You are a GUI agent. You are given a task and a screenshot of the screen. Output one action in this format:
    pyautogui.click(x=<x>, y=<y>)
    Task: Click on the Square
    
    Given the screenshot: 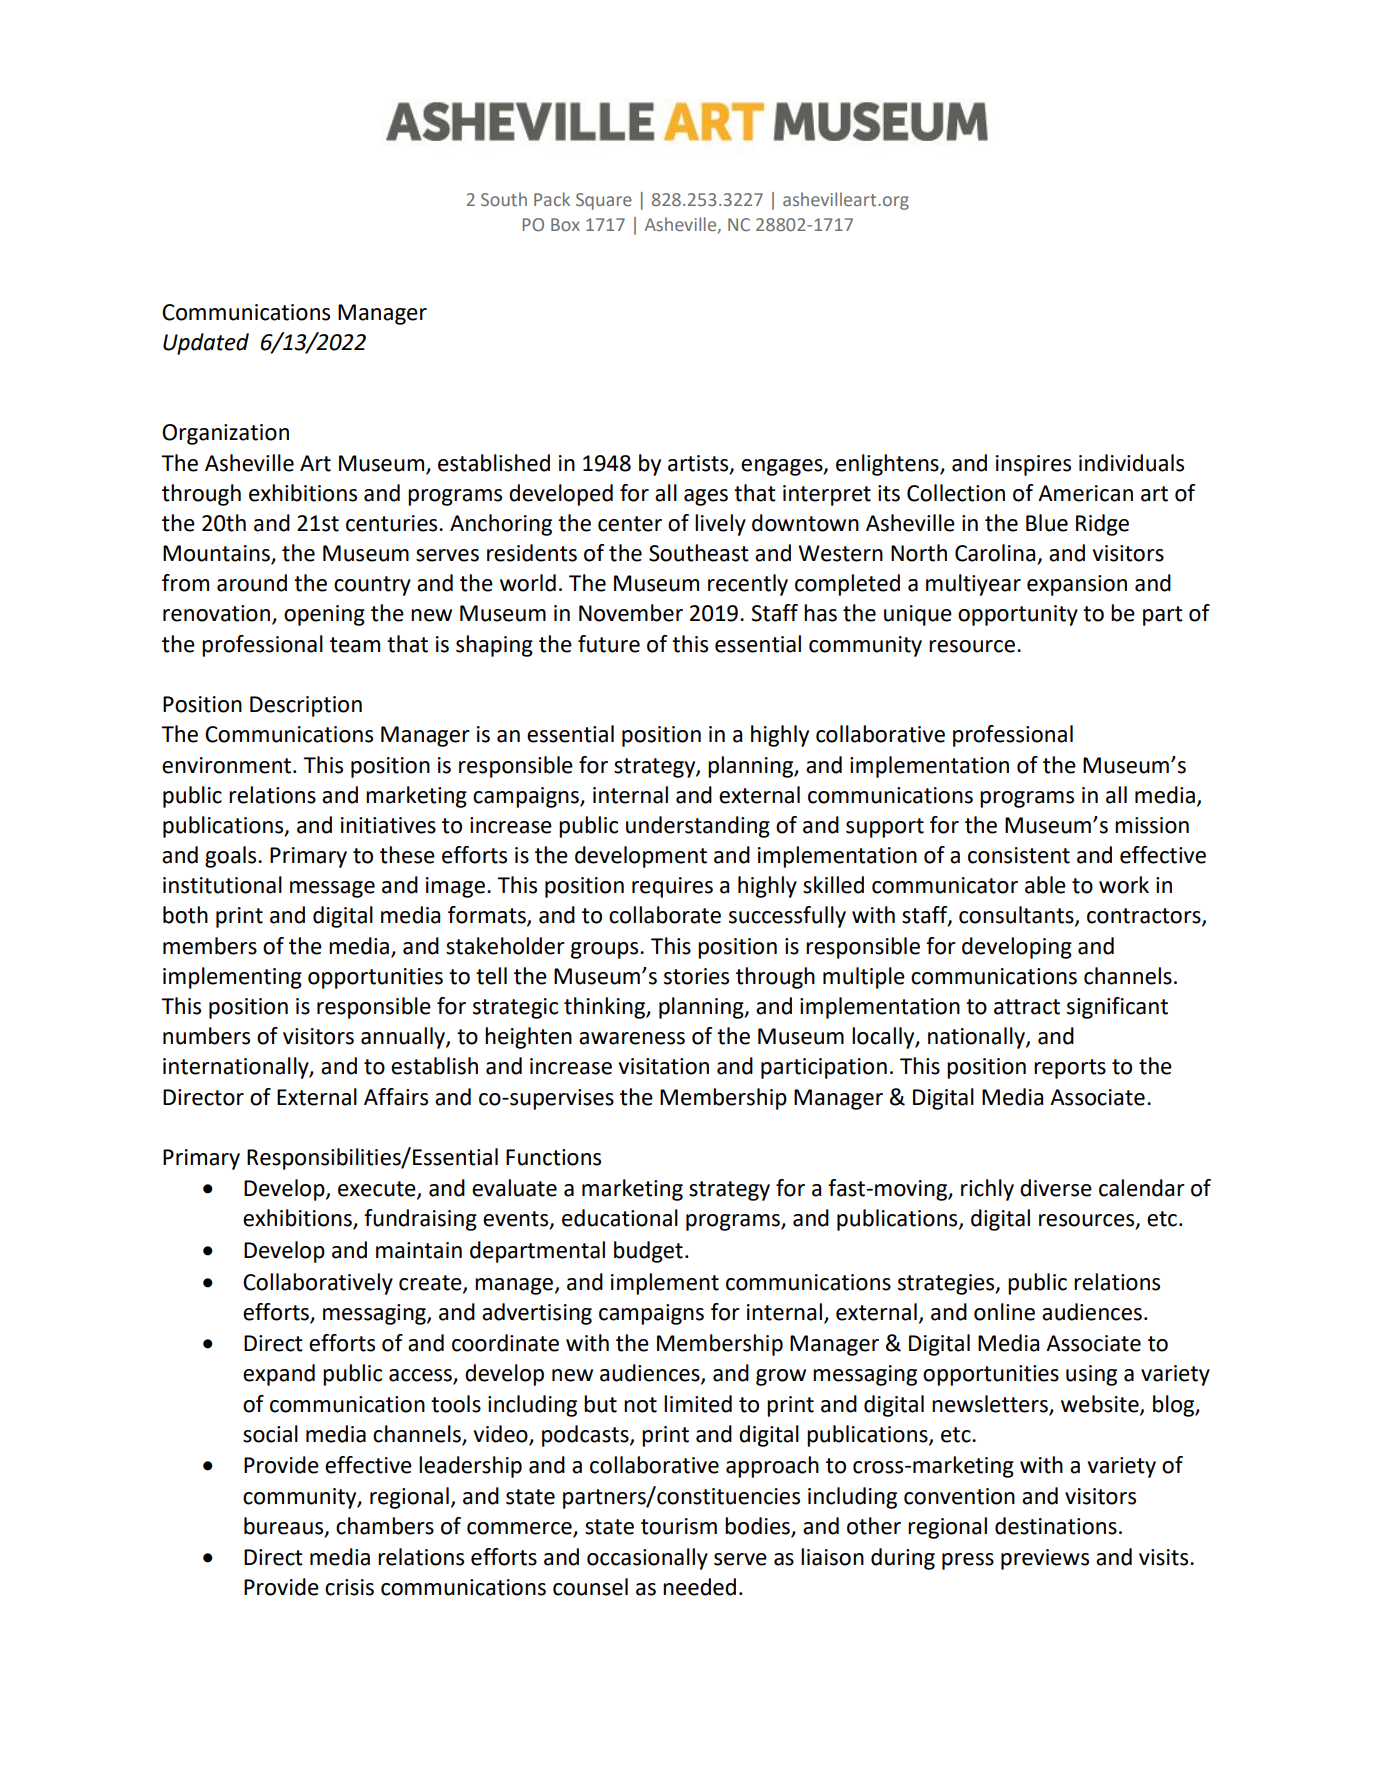 What is the action you would take?
    pyautogui.click(x=604, y=201)
